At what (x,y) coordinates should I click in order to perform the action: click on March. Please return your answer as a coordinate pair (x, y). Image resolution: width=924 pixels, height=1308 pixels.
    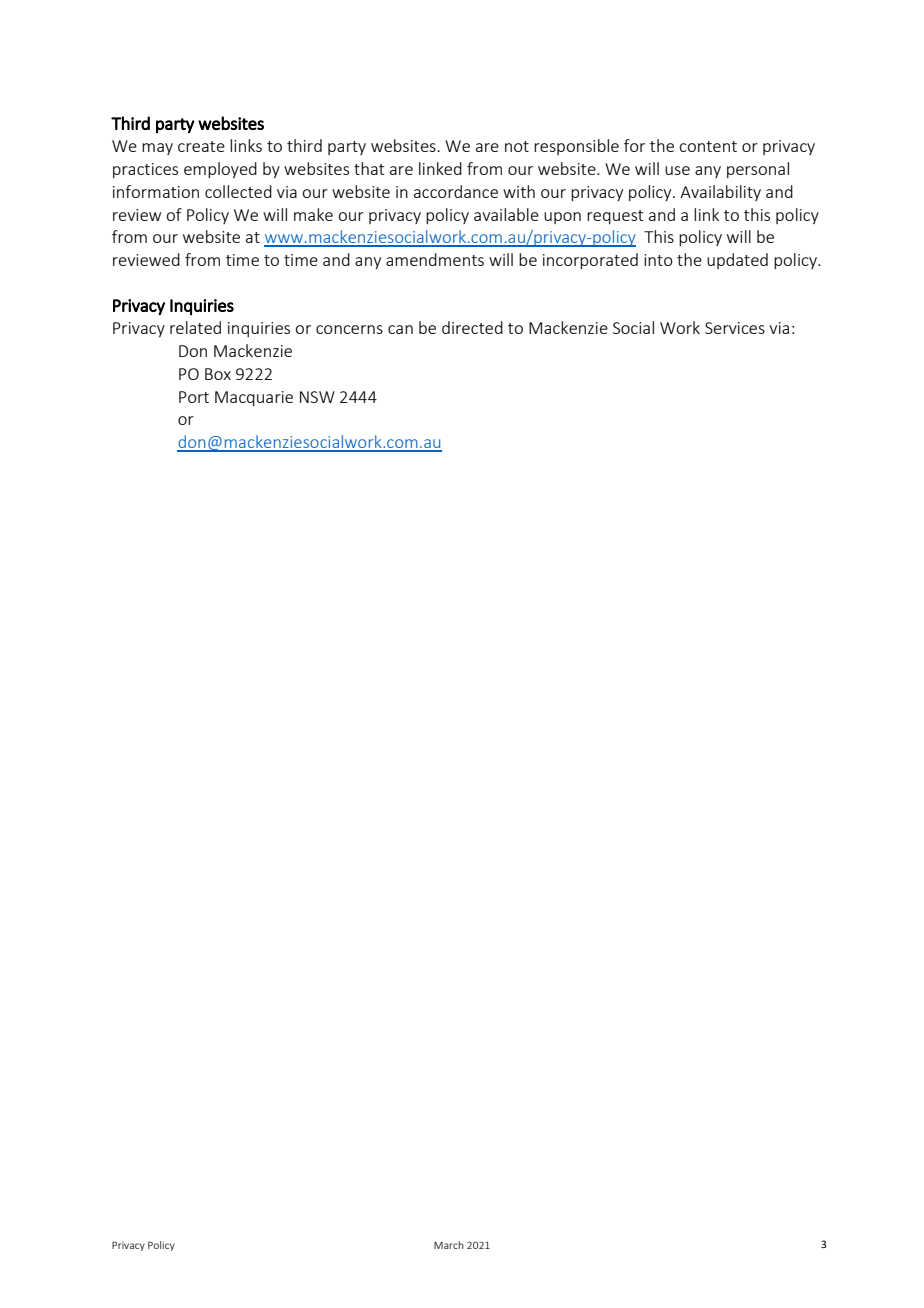
    Looking at the image, I should click on (449, 1245).
